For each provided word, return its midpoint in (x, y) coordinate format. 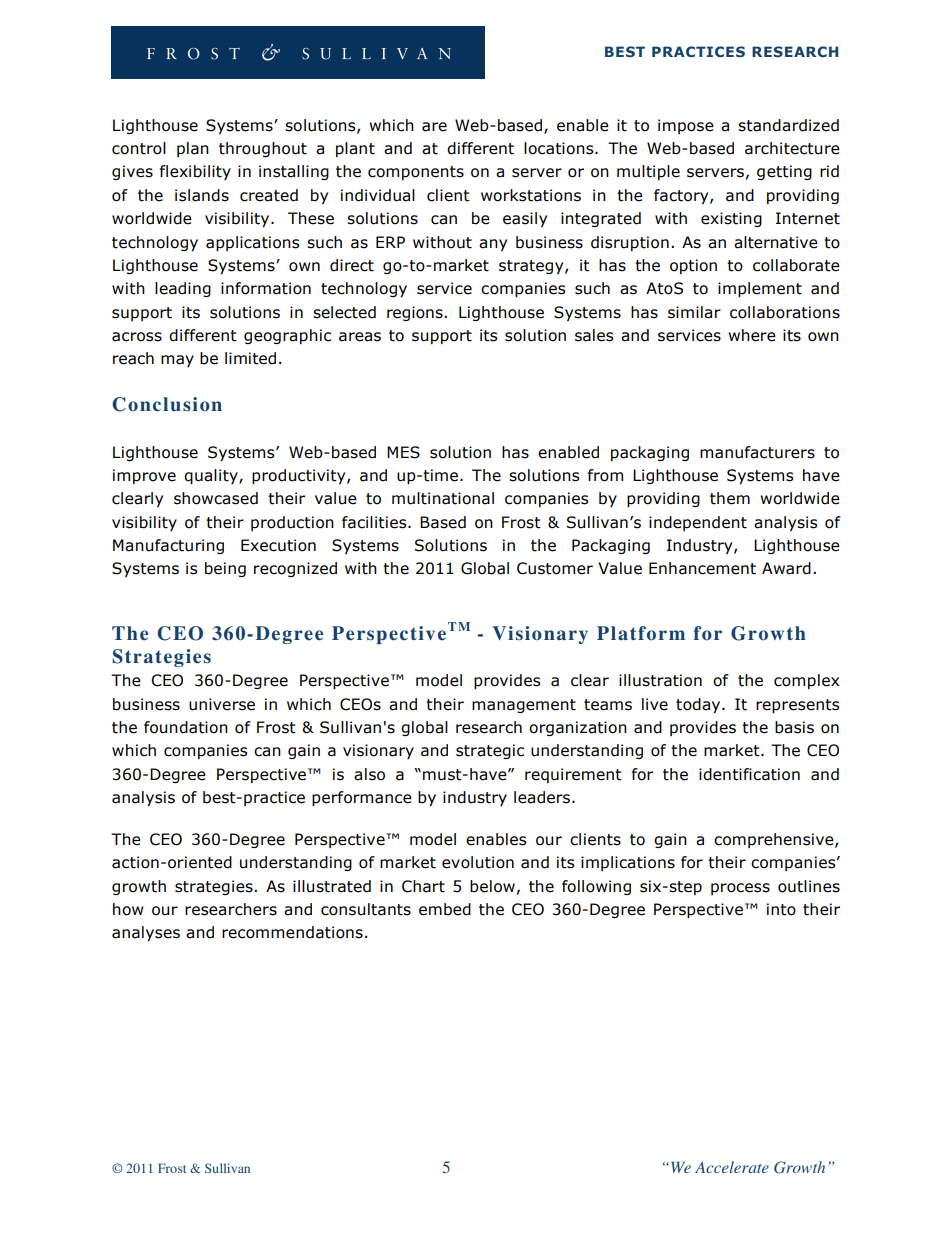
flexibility (195, 172)
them (730, 498)
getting (784, 172)
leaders (543, 797)
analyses (146, 933)
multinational (443, 498)
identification (749, 774)
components (416, 173)
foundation (186, 727)
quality (212, 476)
